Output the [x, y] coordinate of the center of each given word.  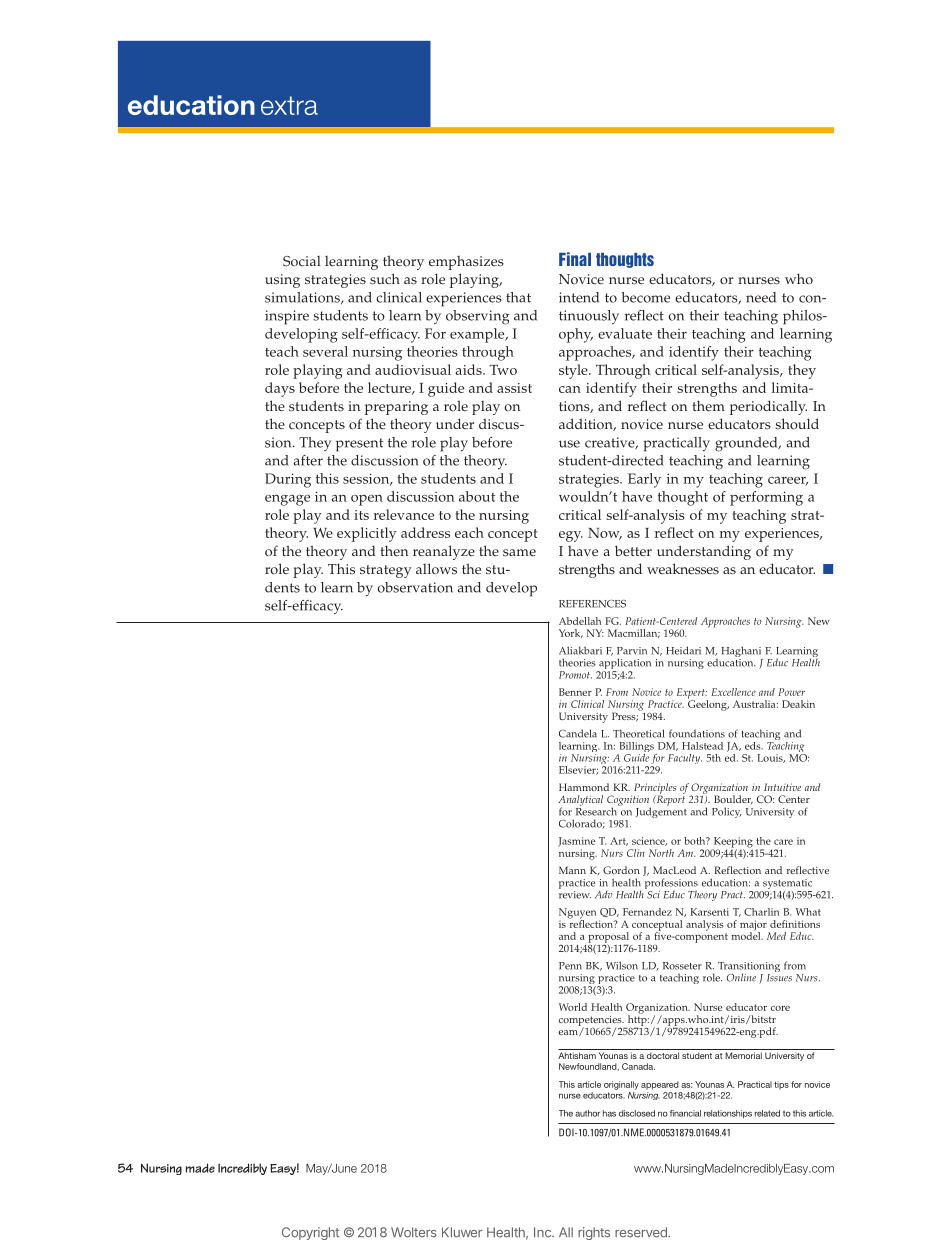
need [761, 297]
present [359, 445]
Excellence [733, 692]
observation [415, 587]
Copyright [310, 1233]
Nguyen [577, 914]
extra [289, 105]
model [747, 935]
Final [575, 259]
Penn [570, 966]
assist [514, 388]
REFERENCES [592, 604]
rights [594, 1233]
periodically [768, 407]
